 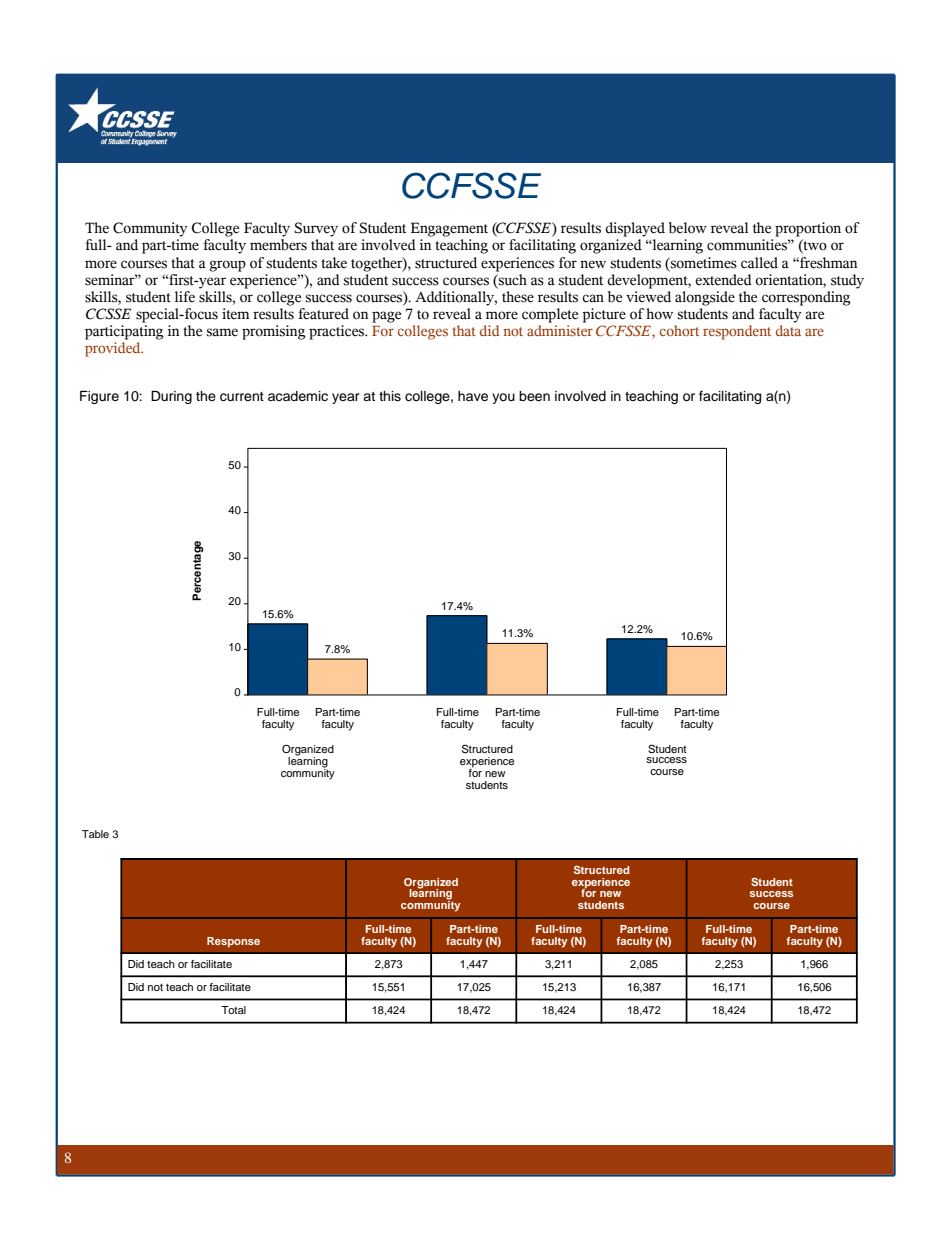 What do you see at coordinates (233, 1010) in the screenshot?
I see `Total` at bounding box center [233, 1010].
